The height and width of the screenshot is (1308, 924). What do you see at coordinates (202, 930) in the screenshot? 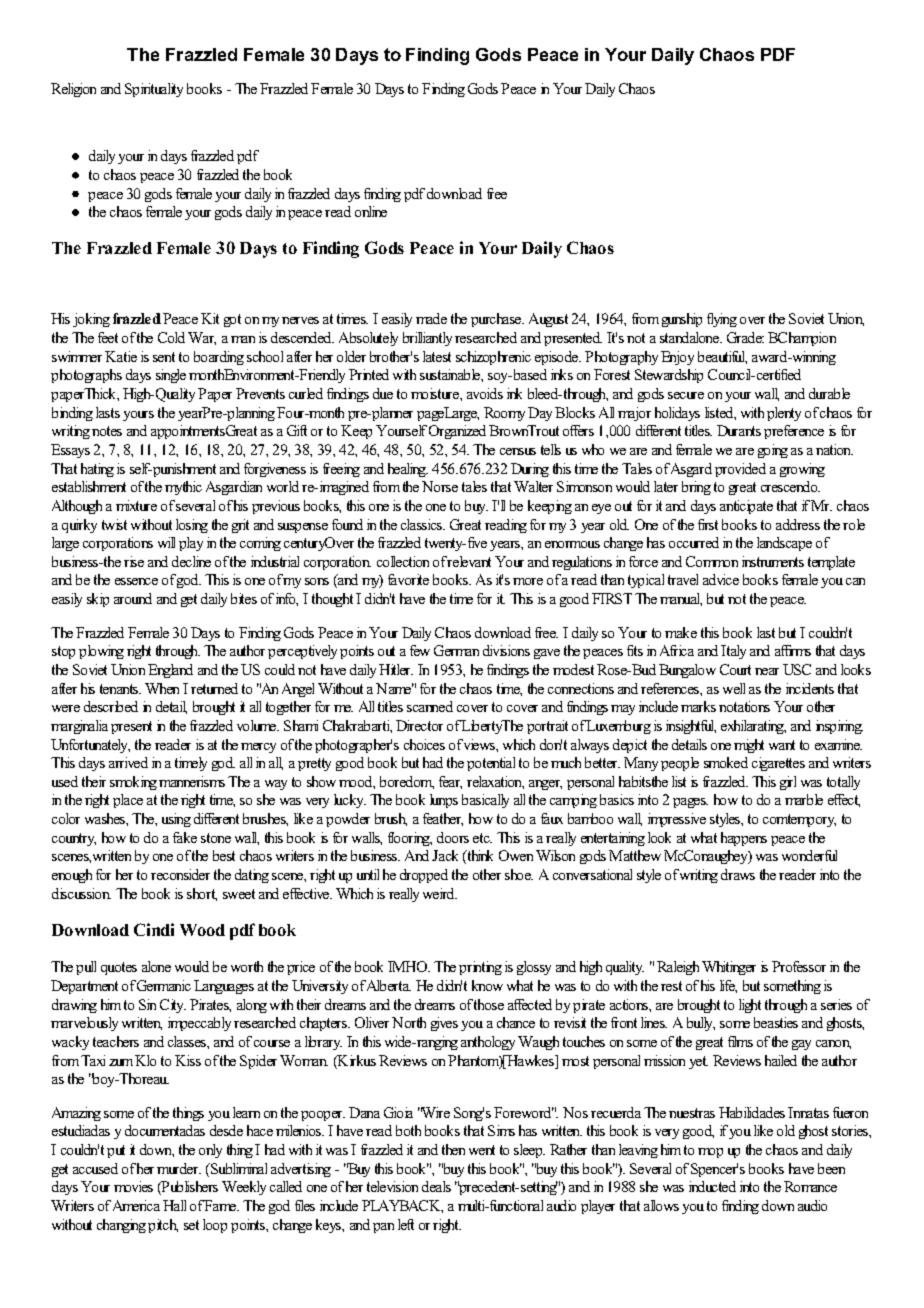
I see `Wood` at bounding box center [202, 930].
